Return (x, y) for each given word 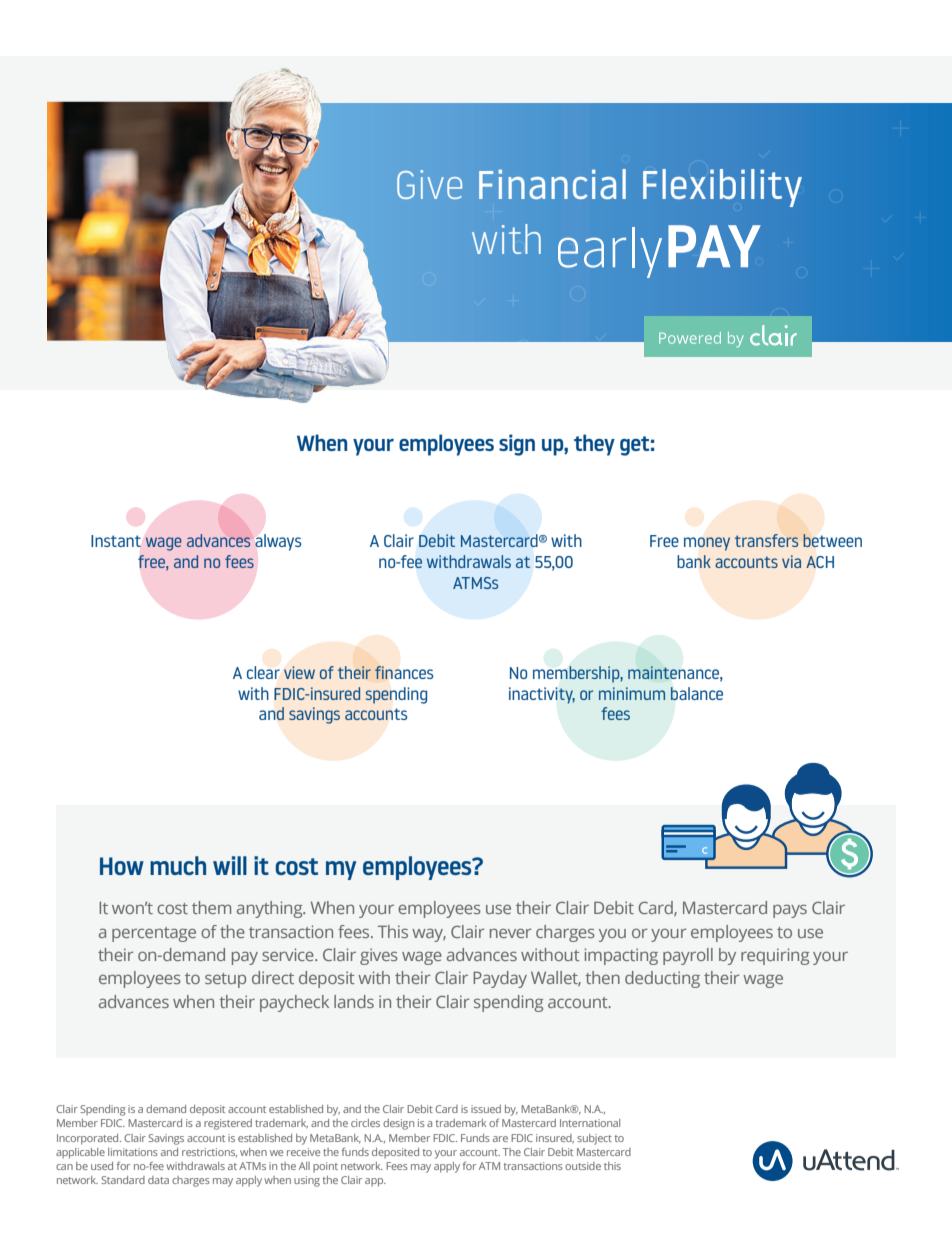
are (500, 1139)
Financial (552, 184)
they (594, 445)
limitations (133, 1152)
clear (263, 672)
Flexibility (722, 188)
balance (697, 693)
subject (594, 1139)
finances (404, 672)
